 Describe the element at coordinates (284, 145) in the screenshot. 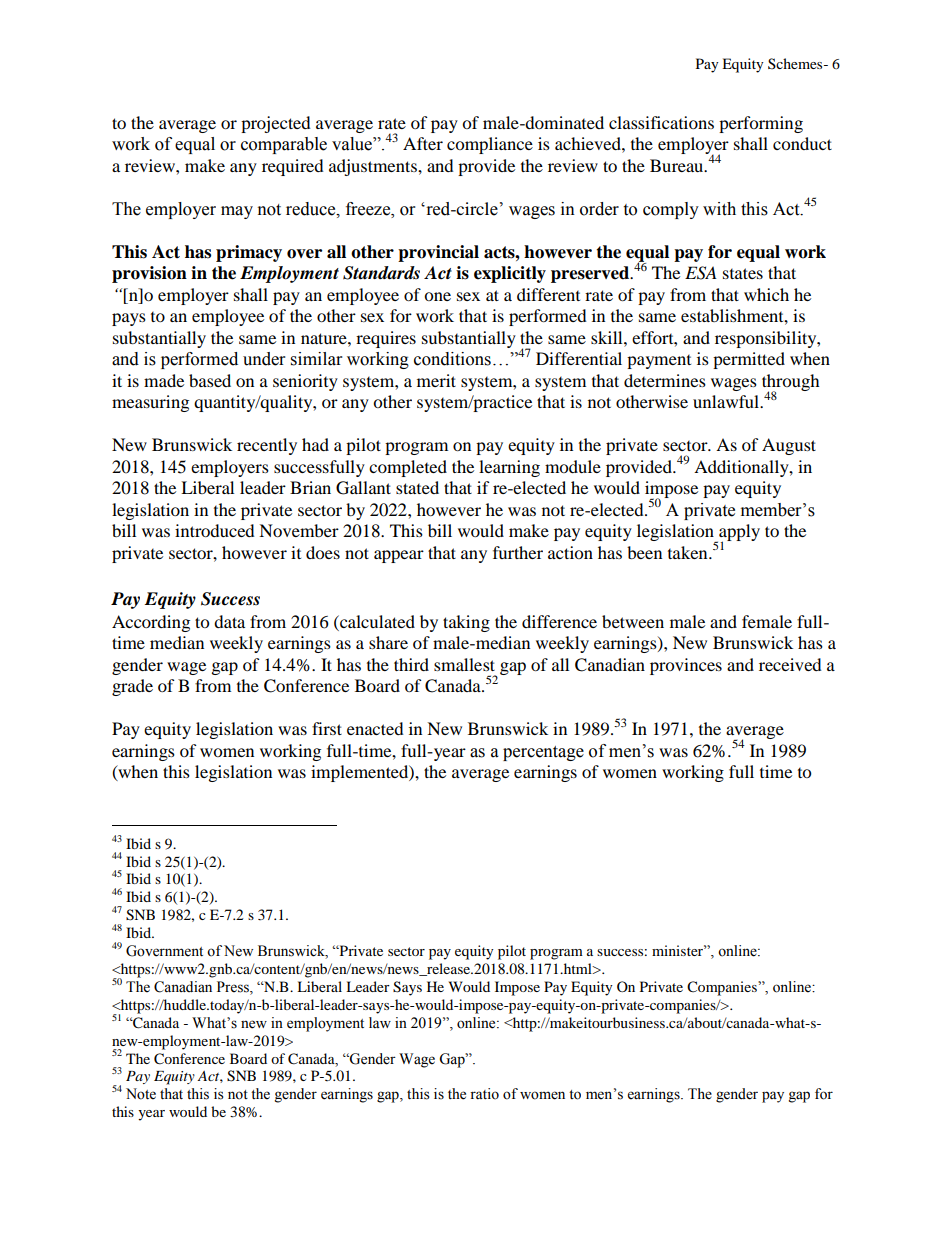

I see `comparable` at that location.
